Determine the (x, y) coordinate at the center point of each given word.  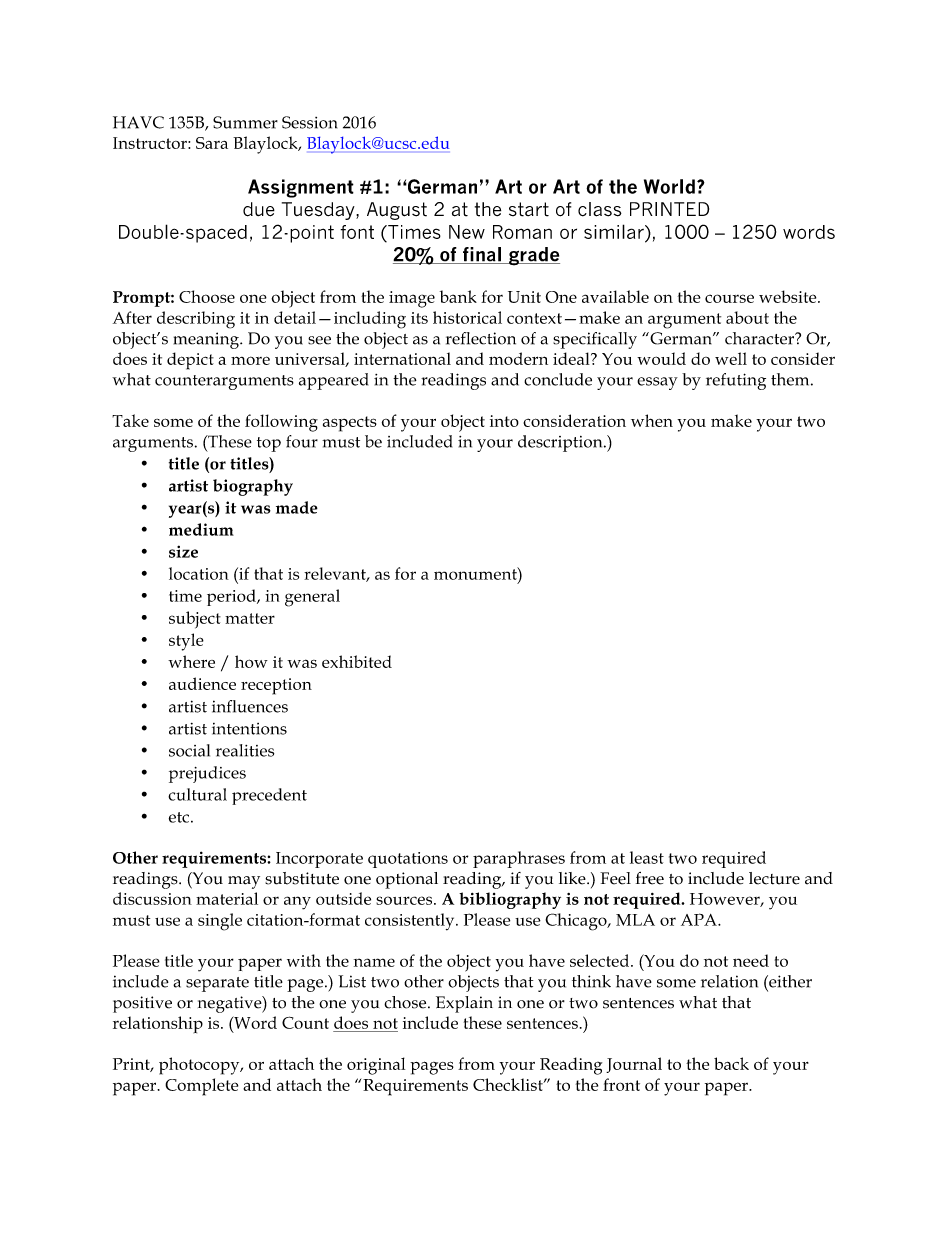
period (232, 597)
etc (180, 817)
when (652, 420)
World (669, 186)
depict (190, 361)
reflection (481, 338)
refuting (736, 381)
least (647, 857)
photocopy (200, 1066)
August (397, 211)
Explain (464, 1004)
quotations (408, 860)
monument (476, 573)
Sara (212, 143)
